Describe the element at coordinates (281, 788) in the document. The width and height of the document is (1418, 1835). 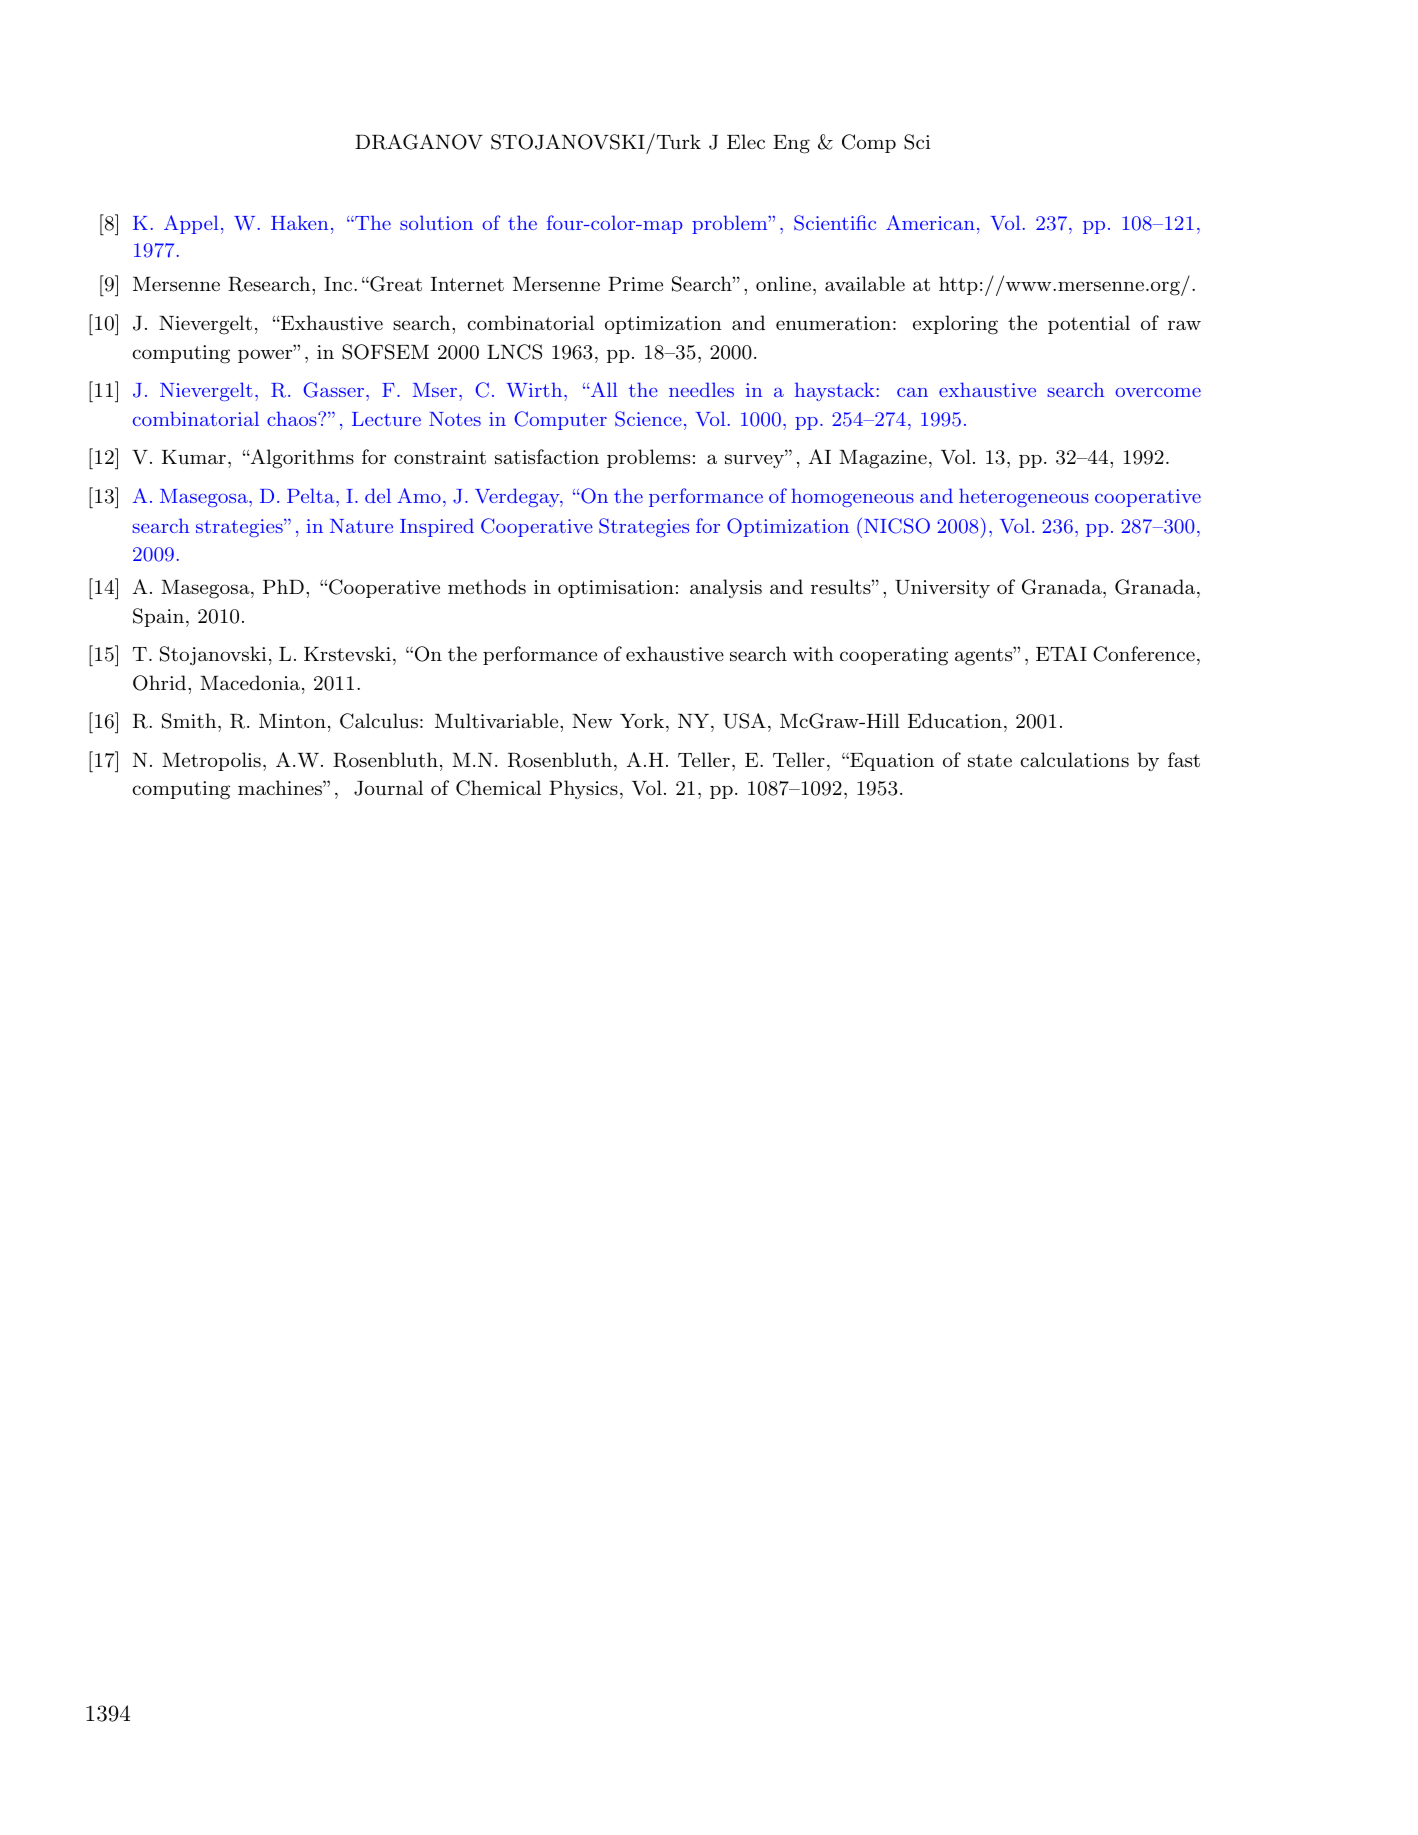
I see `machines` at that location.
